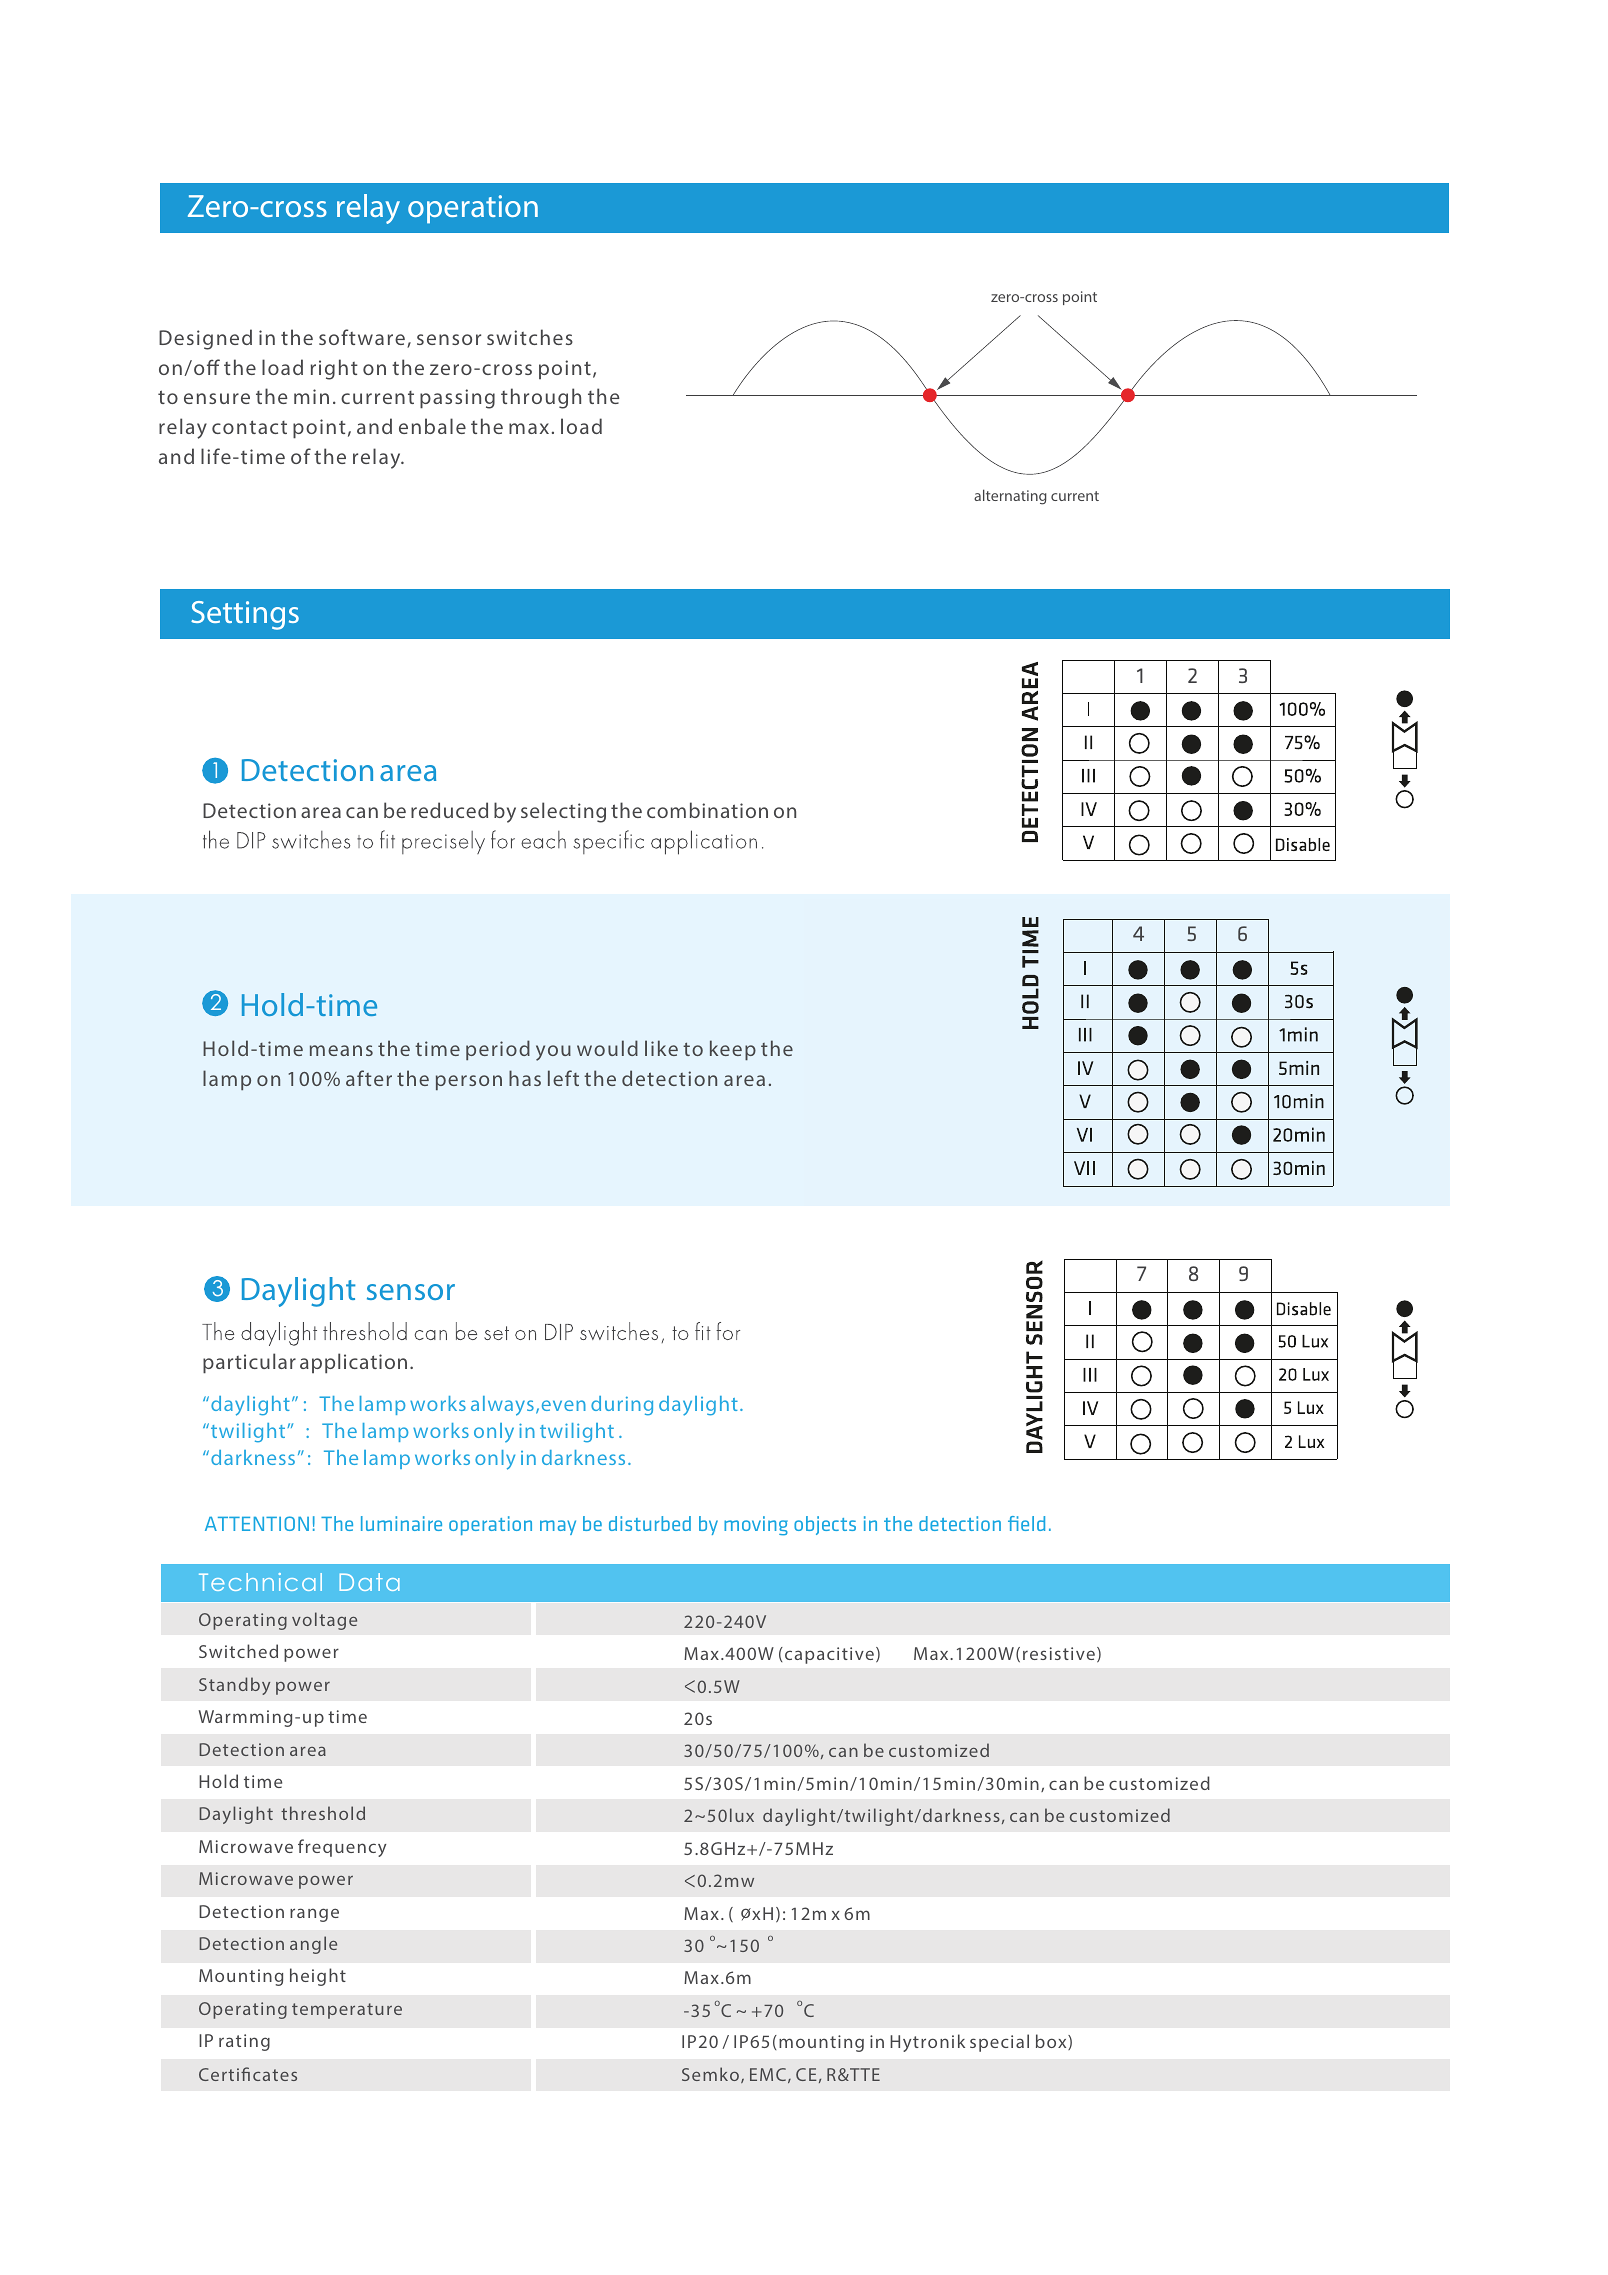 The width and height of the screenshot is (1608, 2275). What do you see at coordinates (541, 398) in the screenshot?
I see `through` at bounding box center [541, 398].
